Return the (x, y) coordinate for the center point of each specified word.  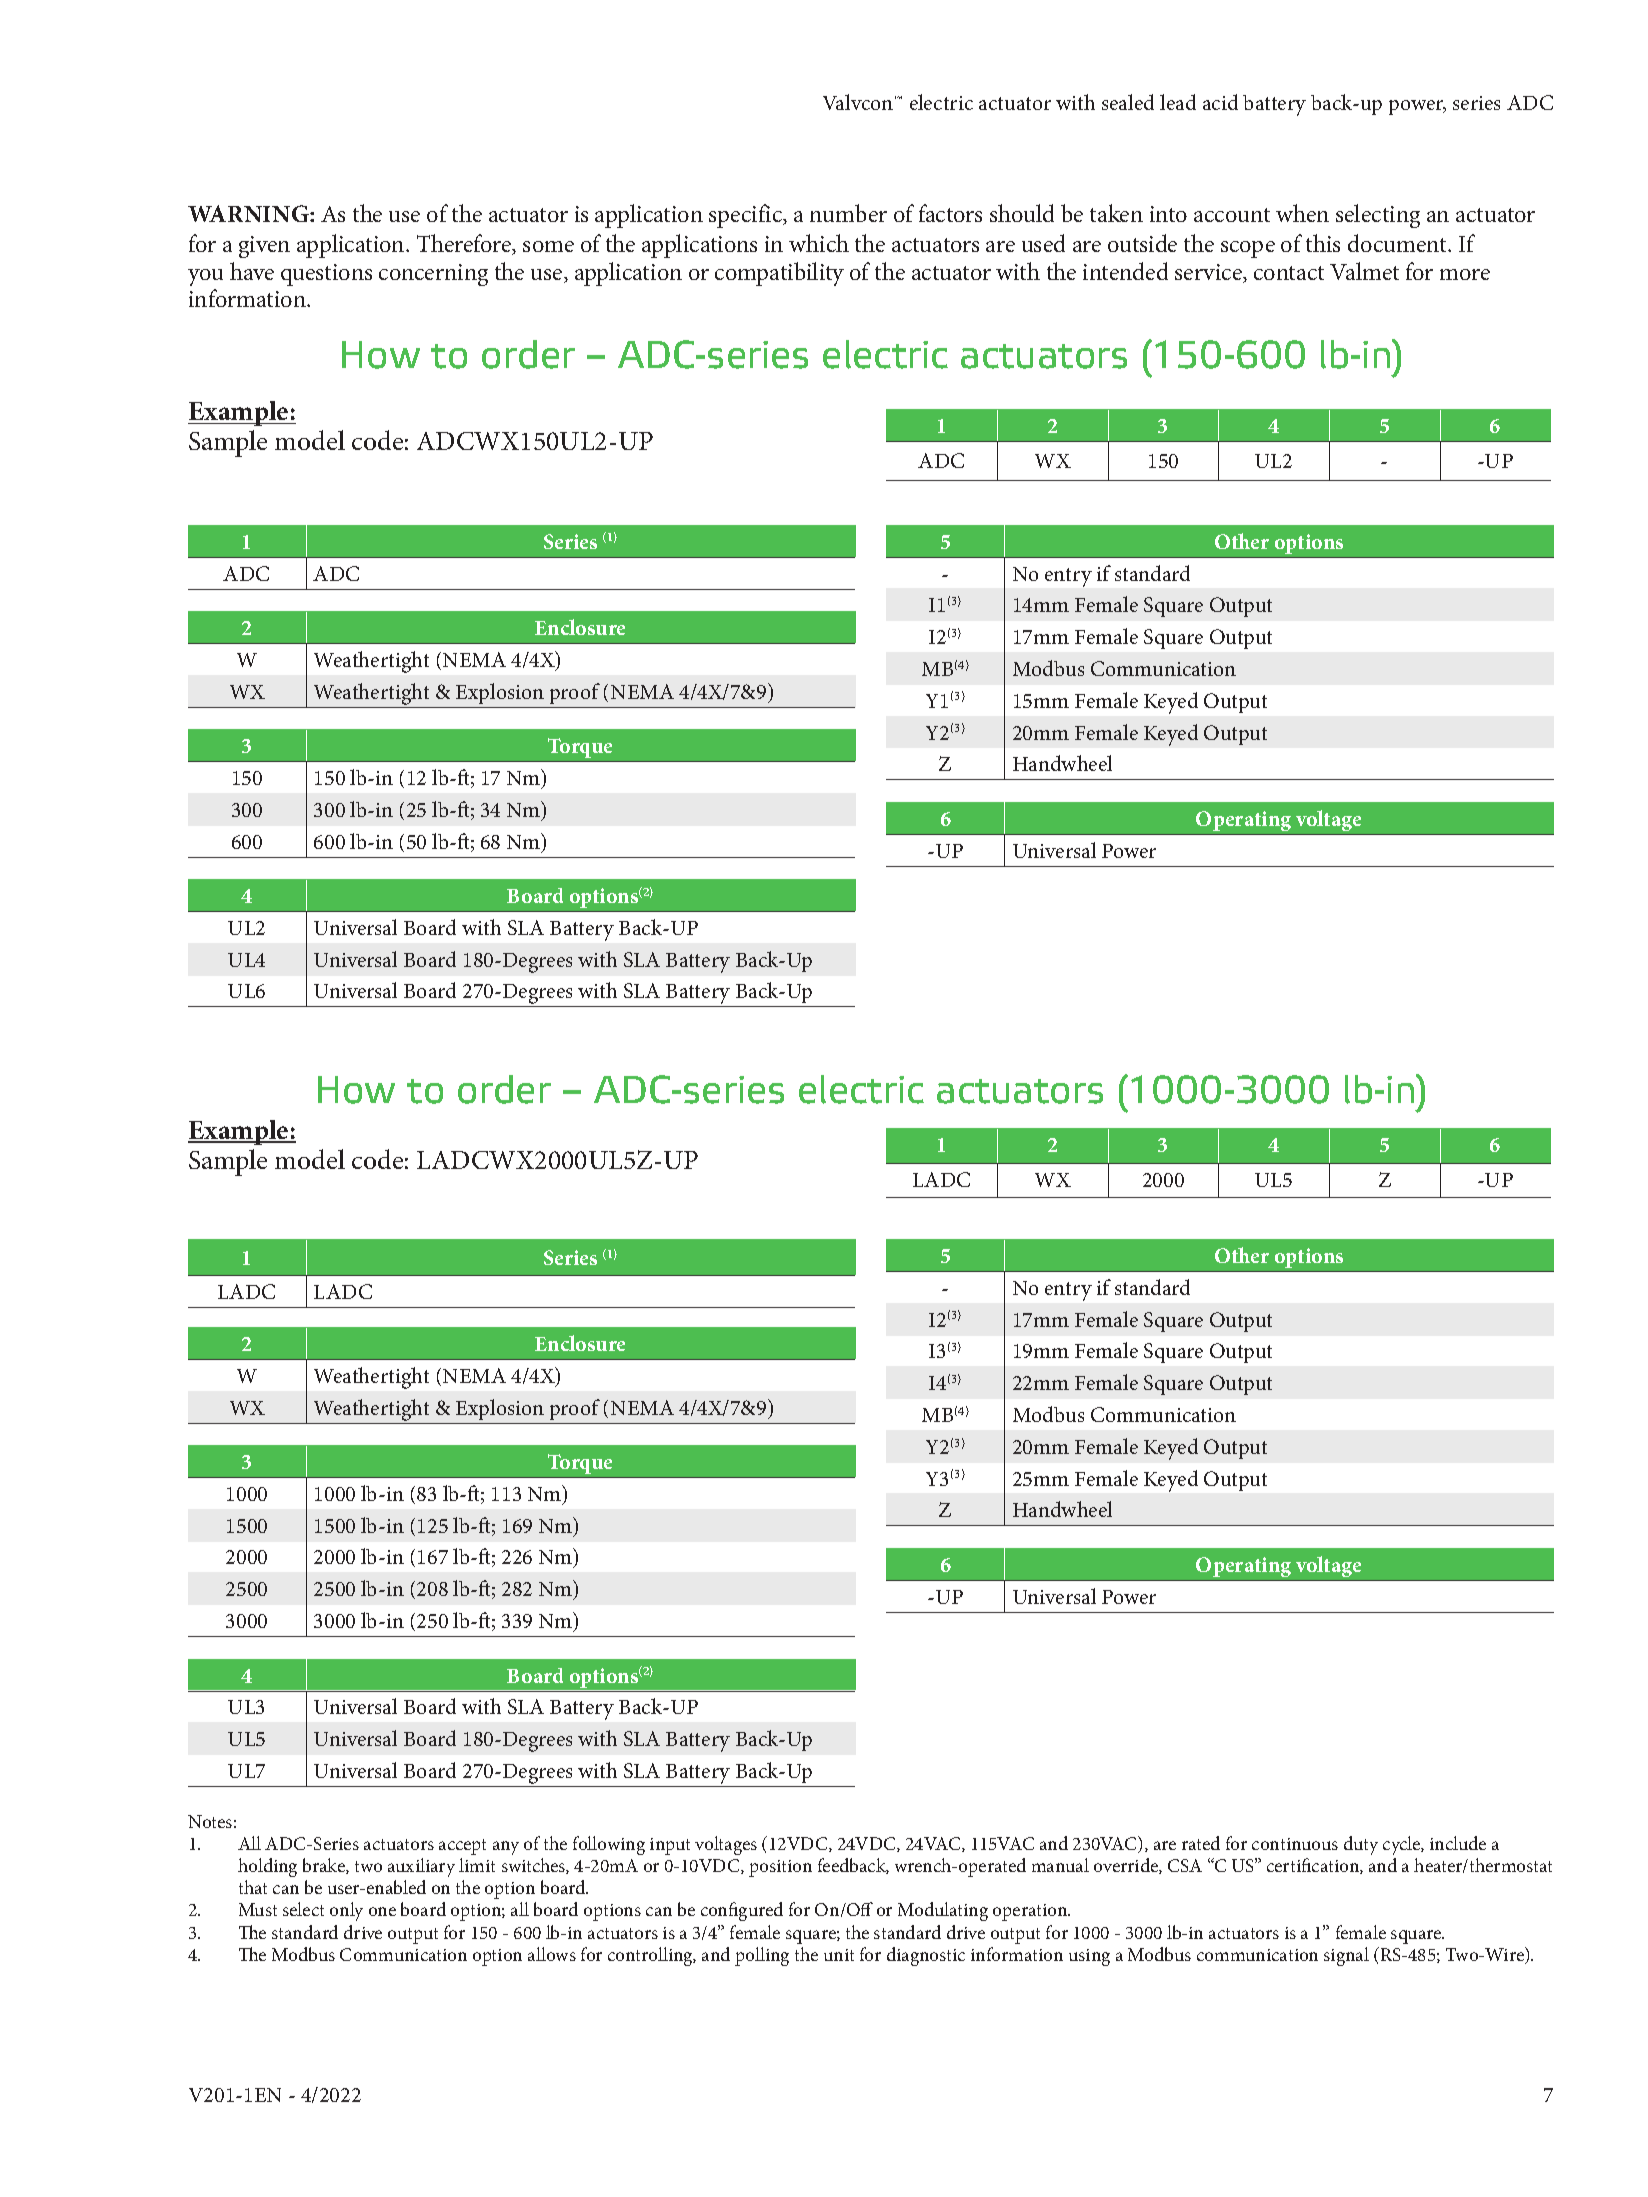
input (670, 1846)
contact (1289, 273)
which (819, 243)
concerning (433, 275)
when (1302, 213)
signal (1346, 1956)
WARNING (249, 213)
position (780, 1868)
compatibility (779, 274)
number (848, 213)
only (346, 1911)
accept (462, 1847)
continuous (1295, 1844)
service (1209, 273)
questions (326, 275)
